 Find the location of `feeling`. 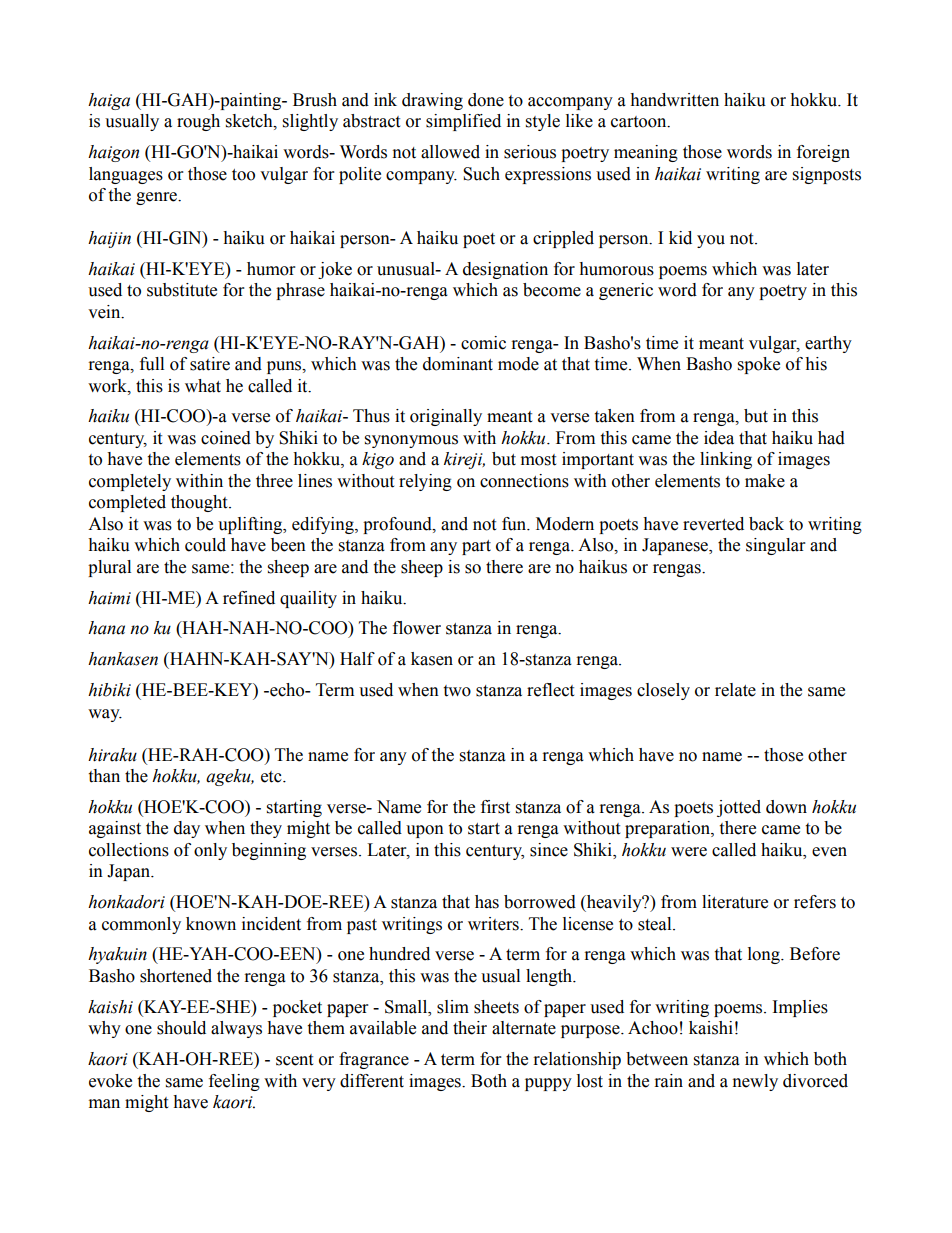

feeling is located at coordinates (234, 1082).
